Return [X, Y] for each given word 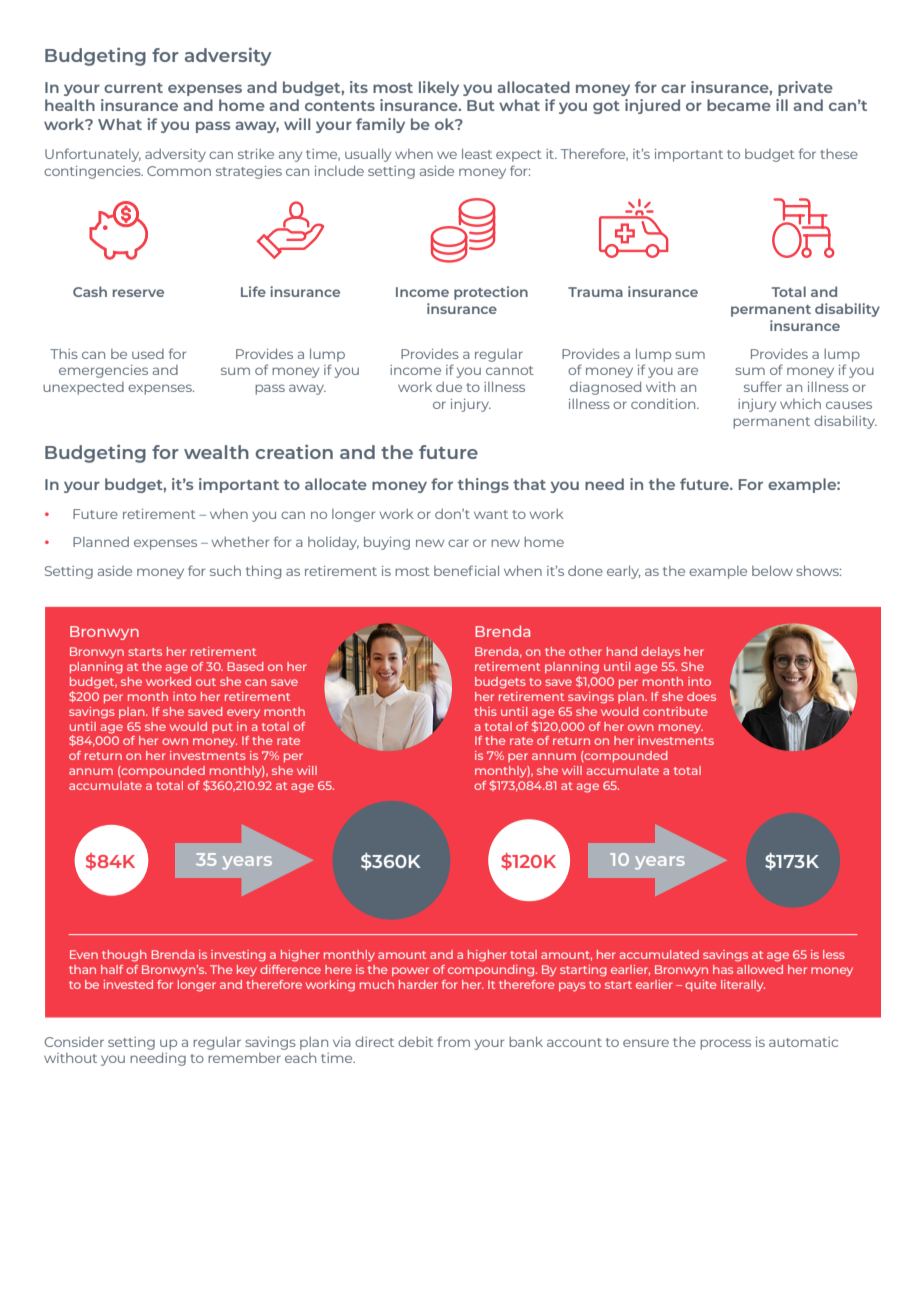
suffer [763, 386]
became [739, 105]
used [148, 354]
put [222, 728]
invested [128, 984]
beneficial [466, 570]
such [225, 571]
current [133, 88]
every [243, 714]
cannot [510, 370]
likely [439, 88]
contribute [675, 711]
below [772, 571]
